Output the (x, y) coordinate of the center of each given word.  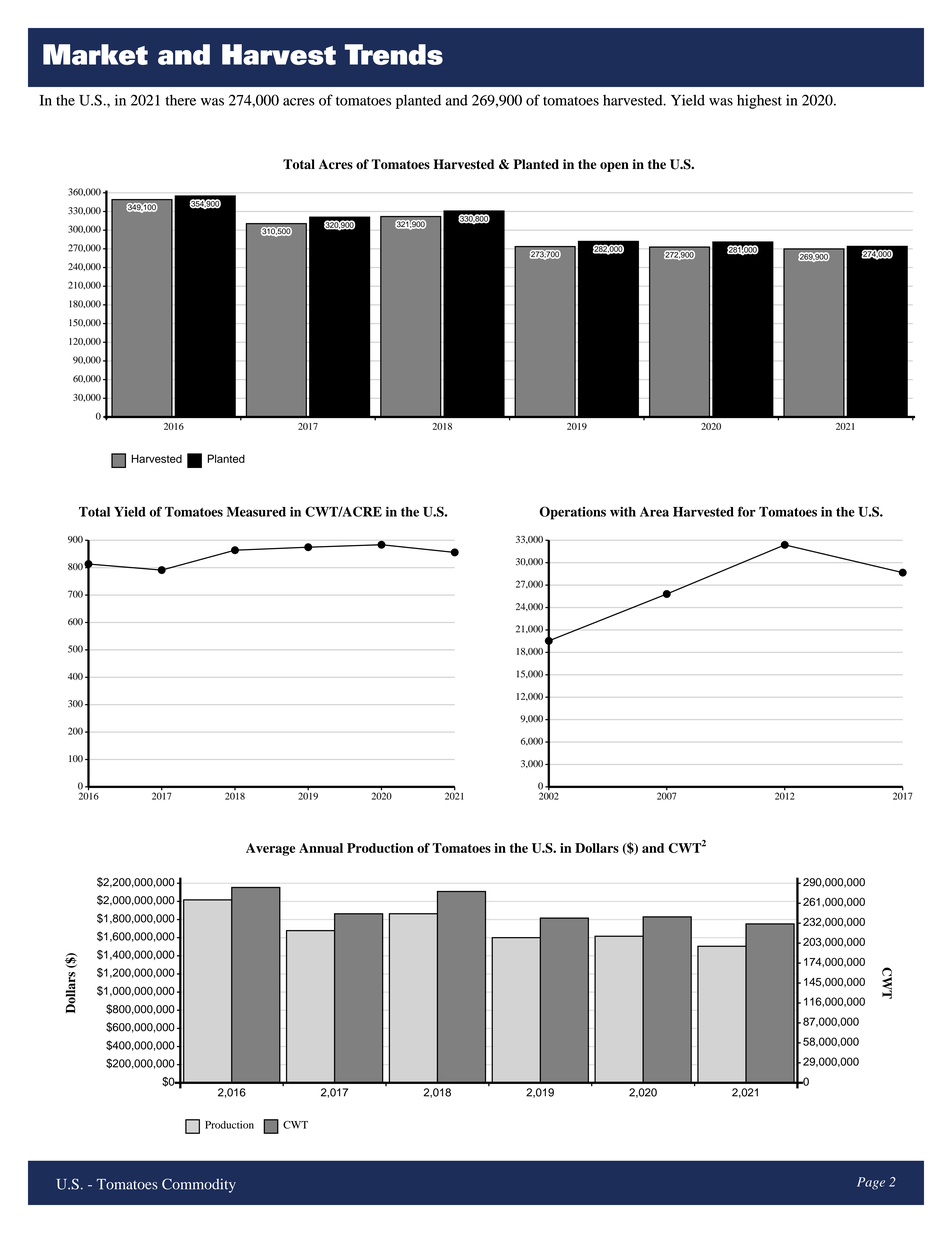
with (623, 512)
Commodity (199, 1185)
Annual (321, 848)
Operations (572, 513)
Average (270, 849)
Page (871, 1183)
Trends (394, 54)
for (747, 511)
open (614, 167)
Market (95, 54)
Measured (256, 512)
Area (654, 512)
